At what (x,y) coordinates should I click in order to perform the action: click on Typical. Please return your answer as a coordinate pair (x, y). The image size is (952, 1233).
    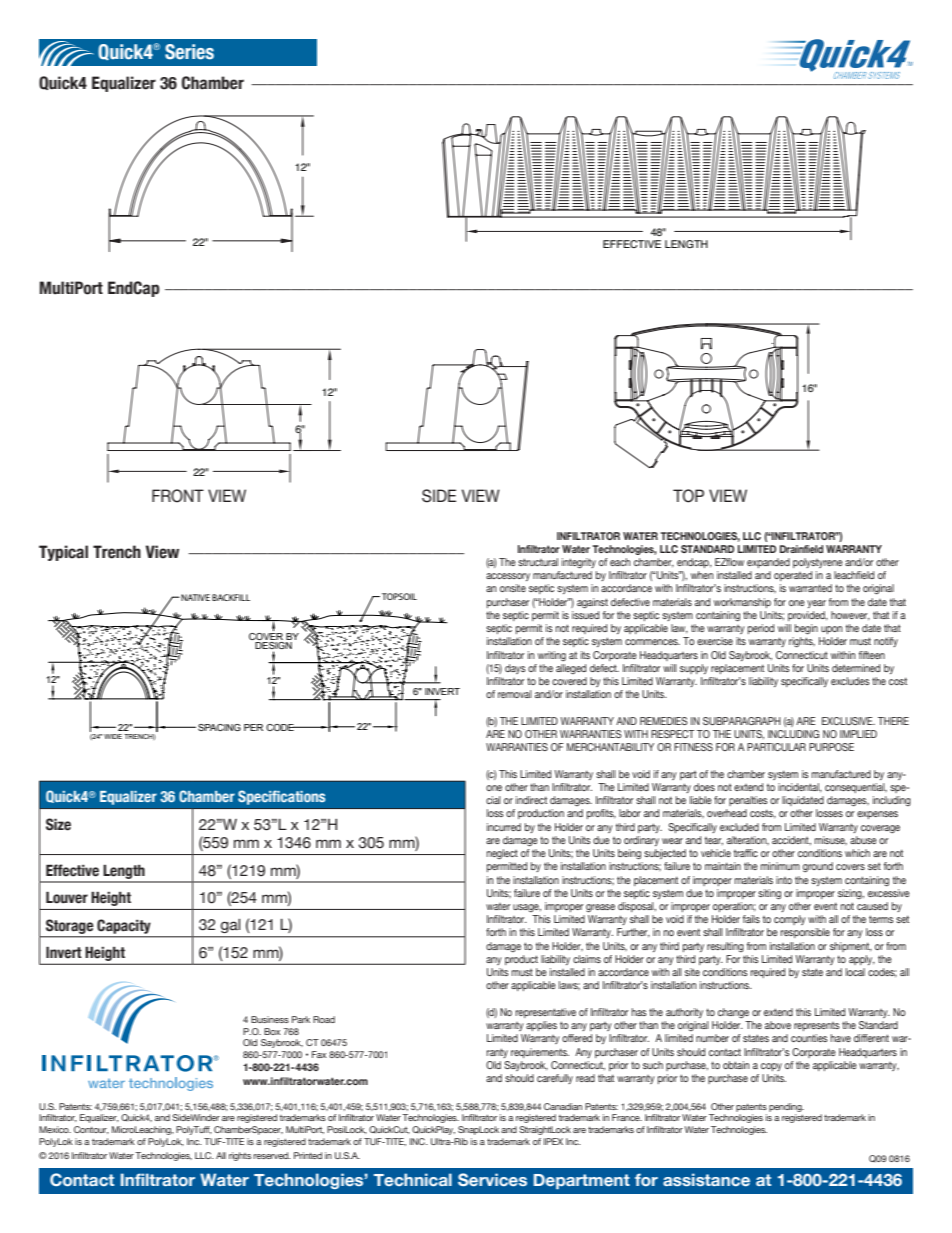
    Looking at the image, I should click on (63, 553).
